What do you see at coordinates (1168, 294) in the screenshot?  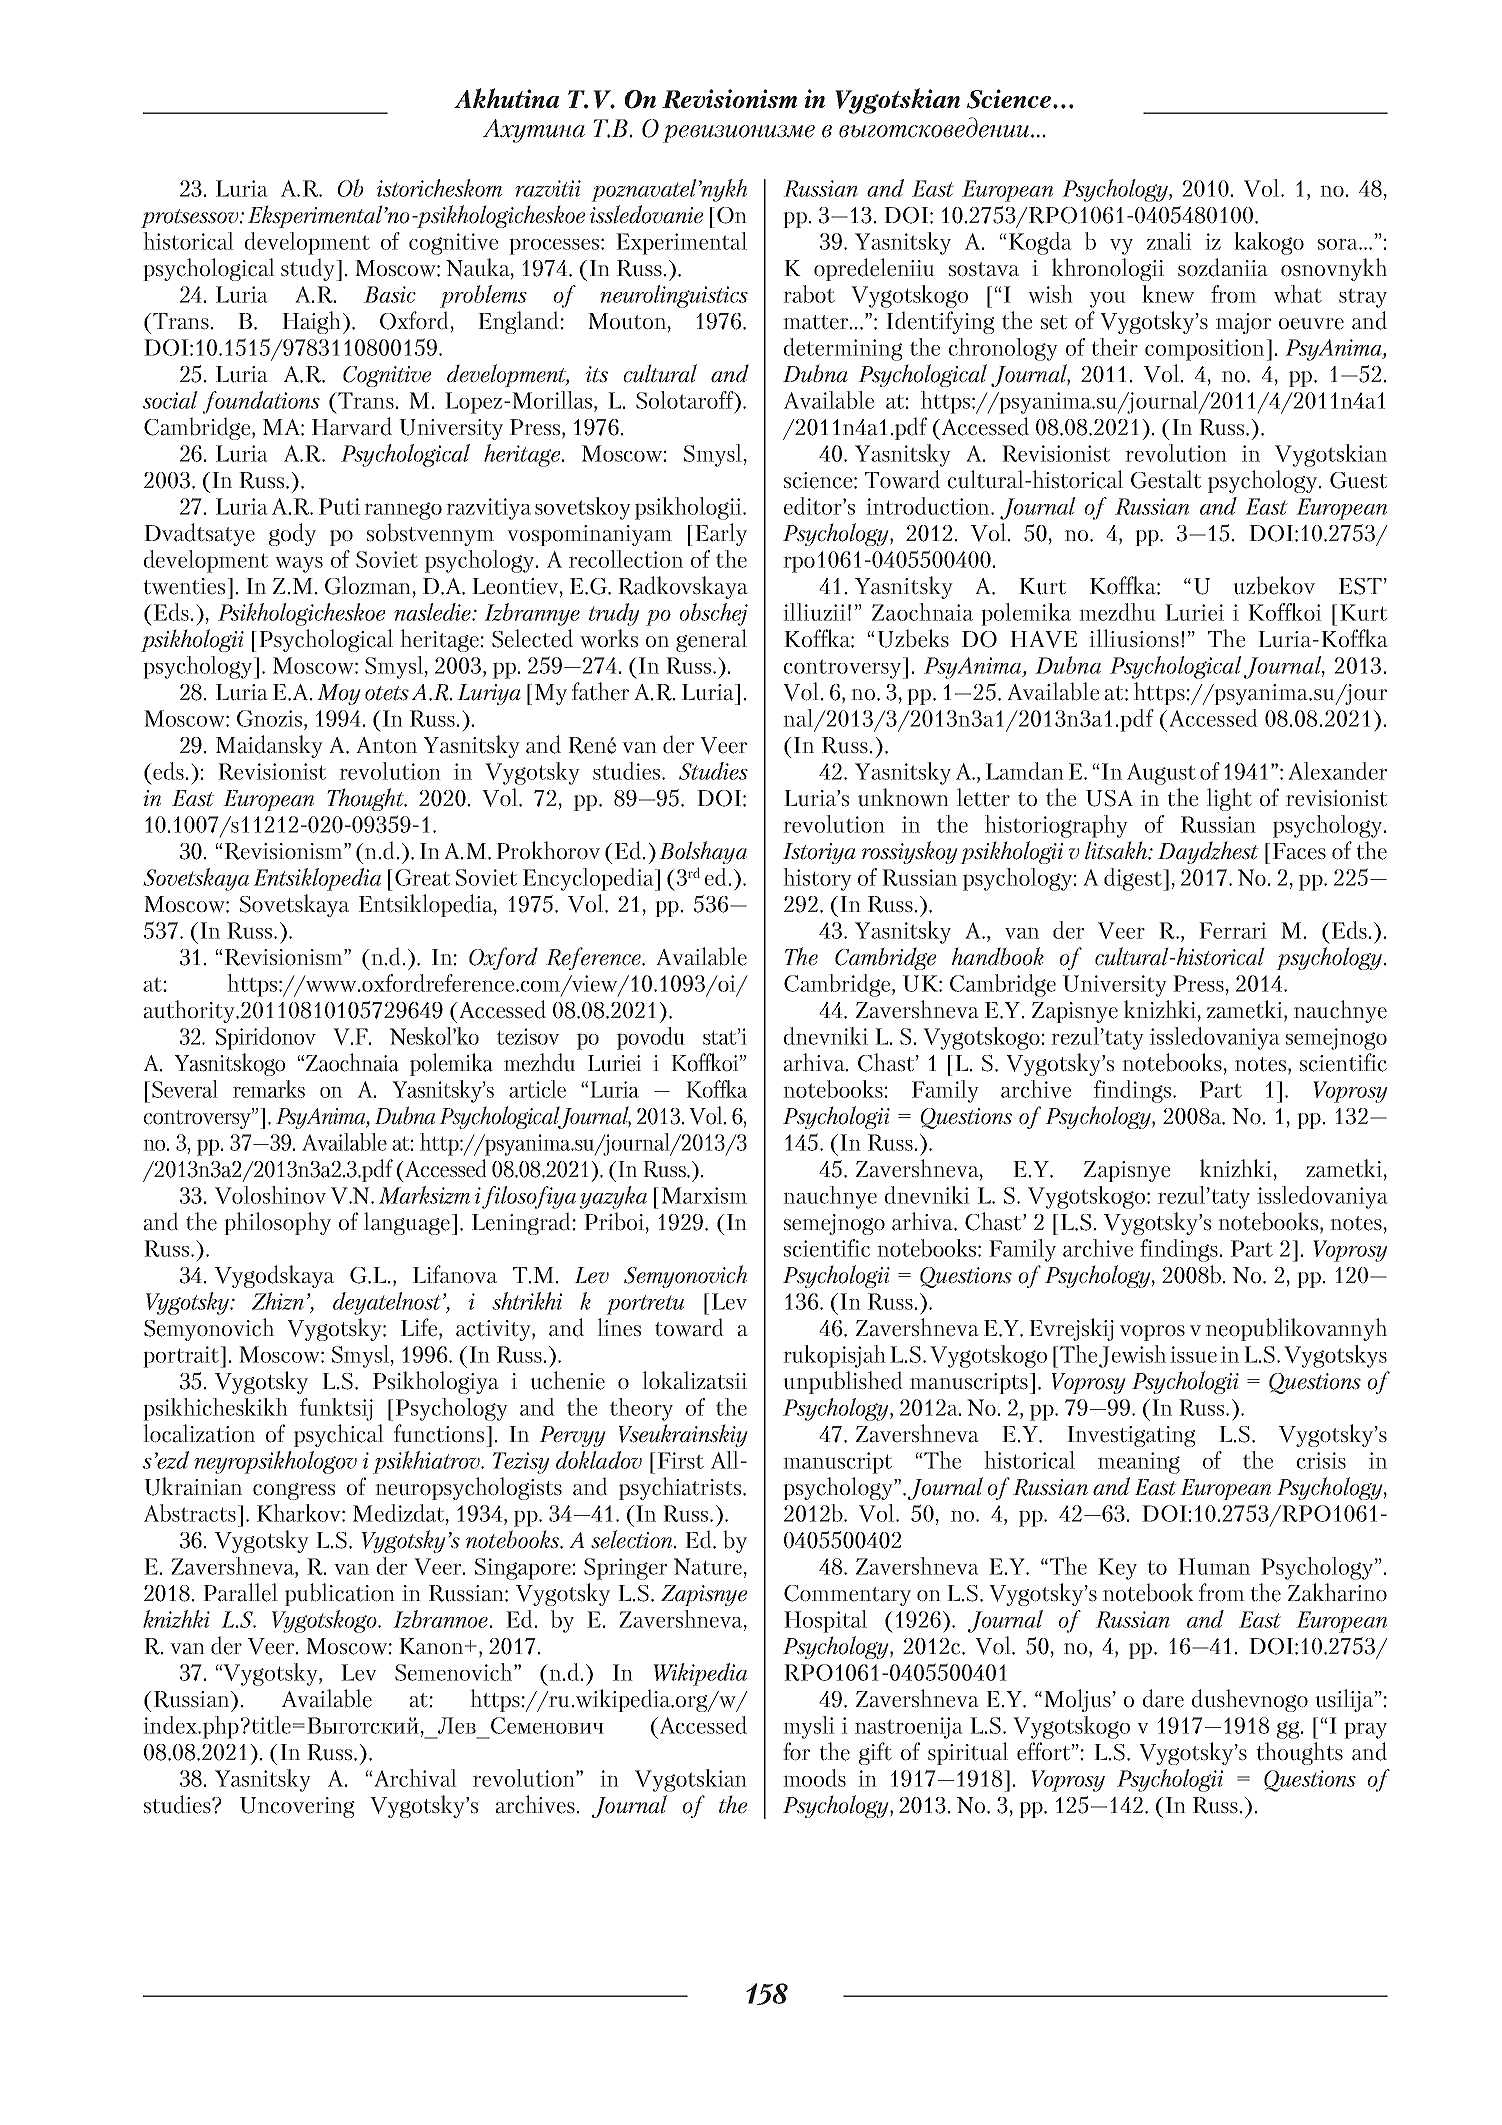 I see `knew` at bounding box center [1168, 294].
